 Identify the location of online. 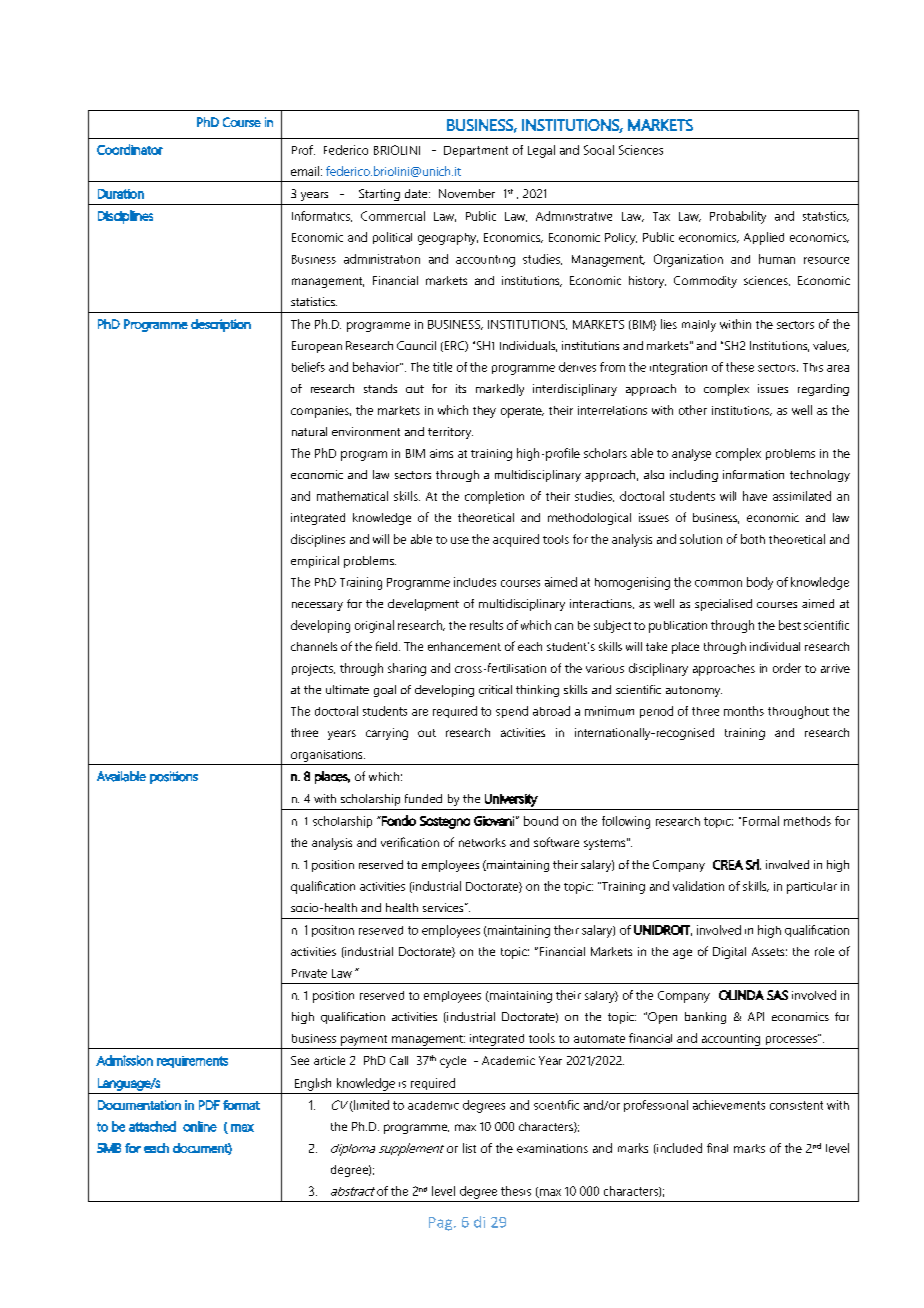
(200, 1126).
